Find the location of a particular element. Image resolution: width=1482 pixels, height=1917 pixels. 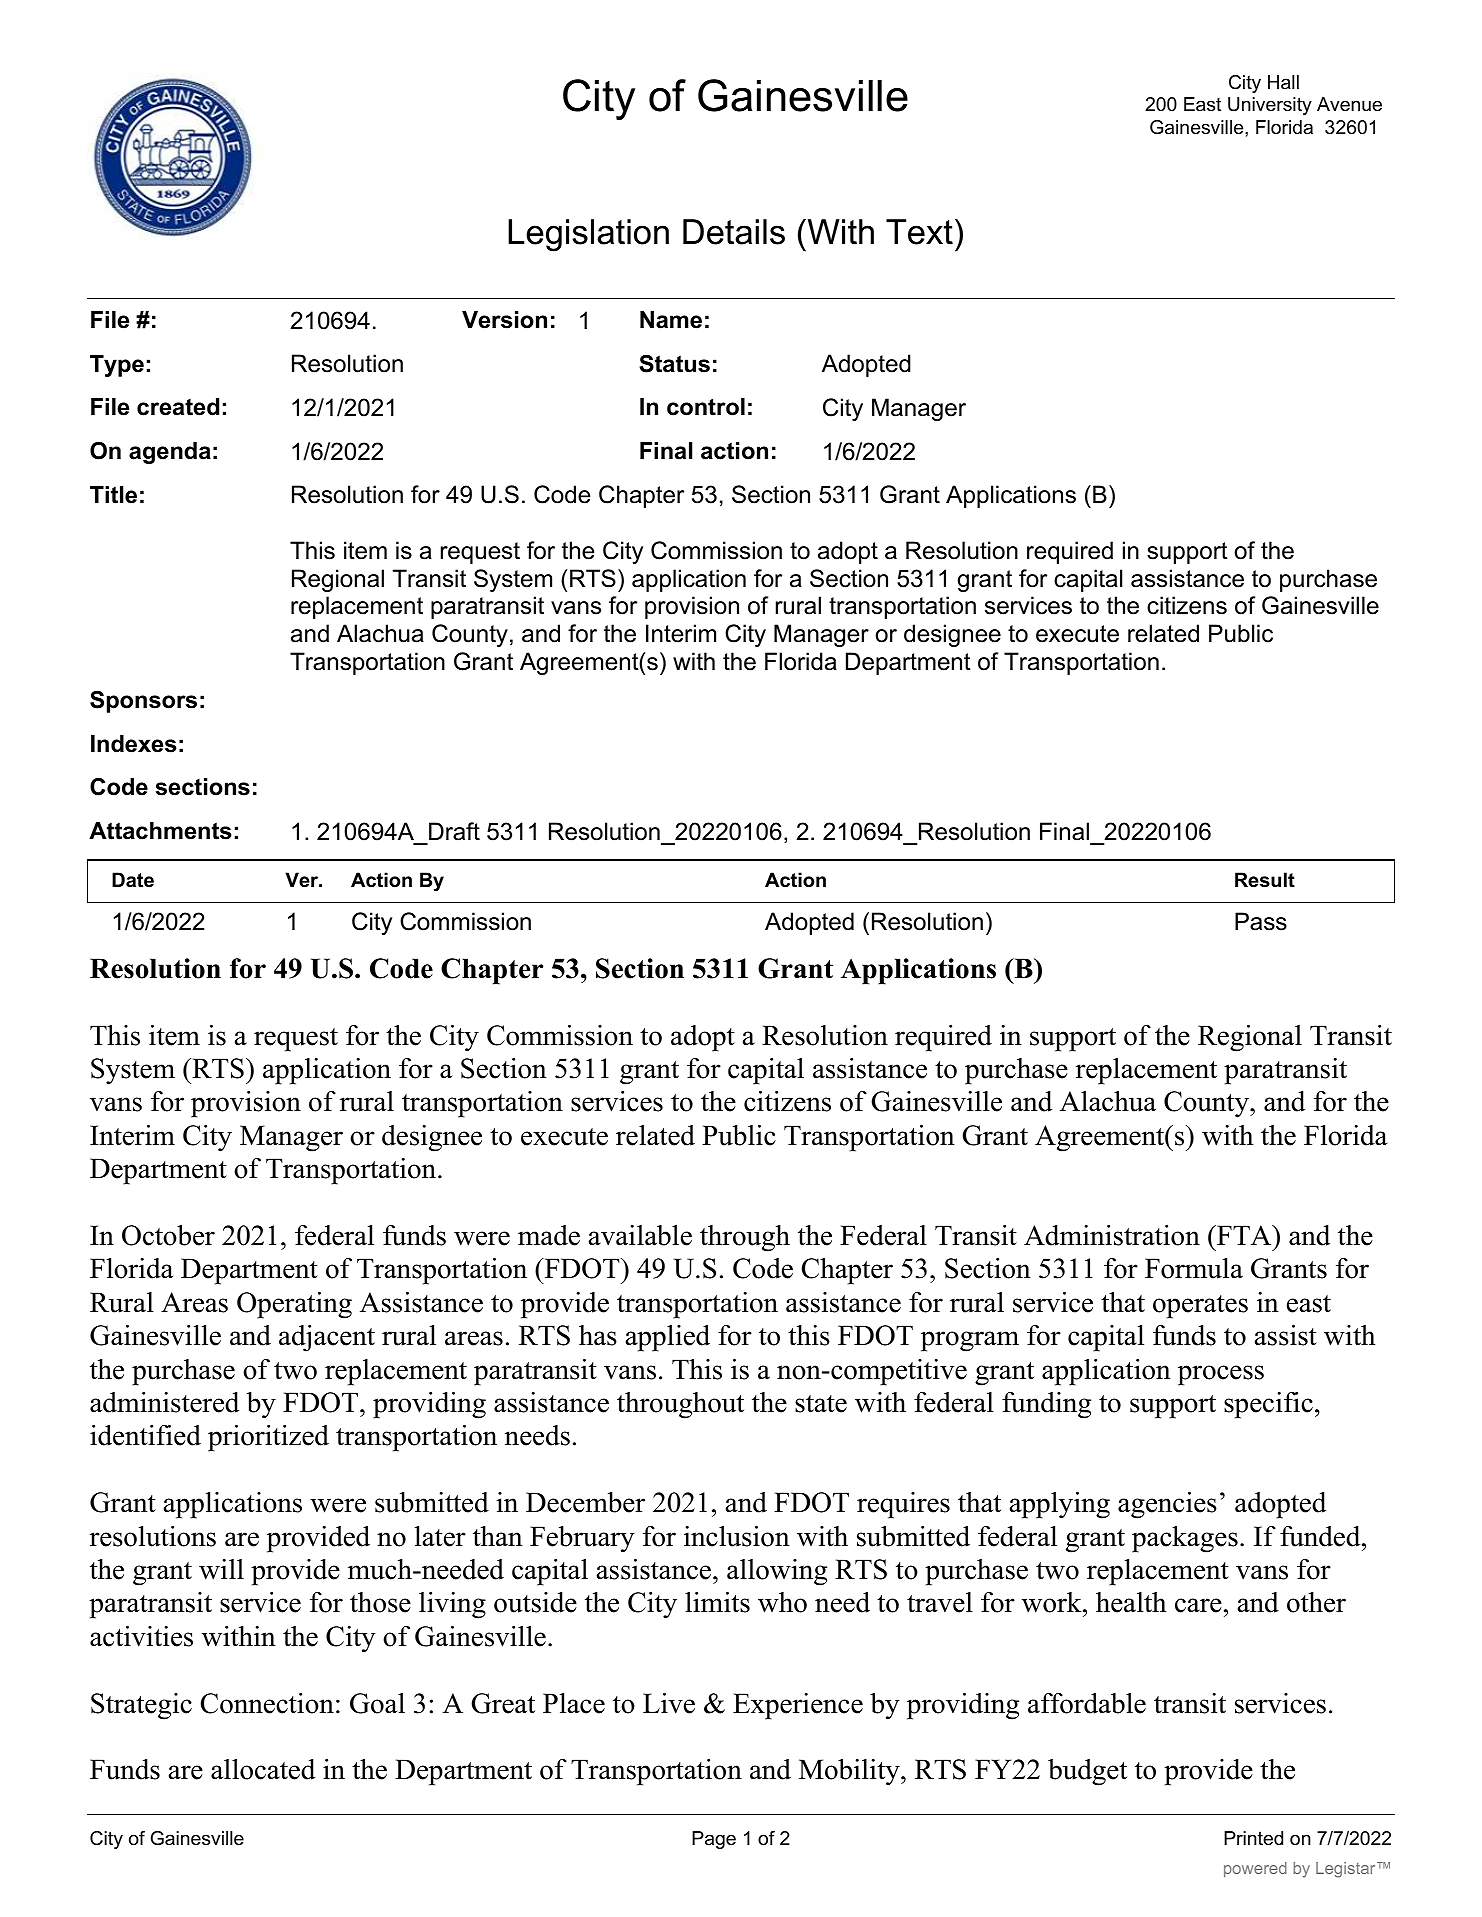

available is located at coordinates (640, 1235).
